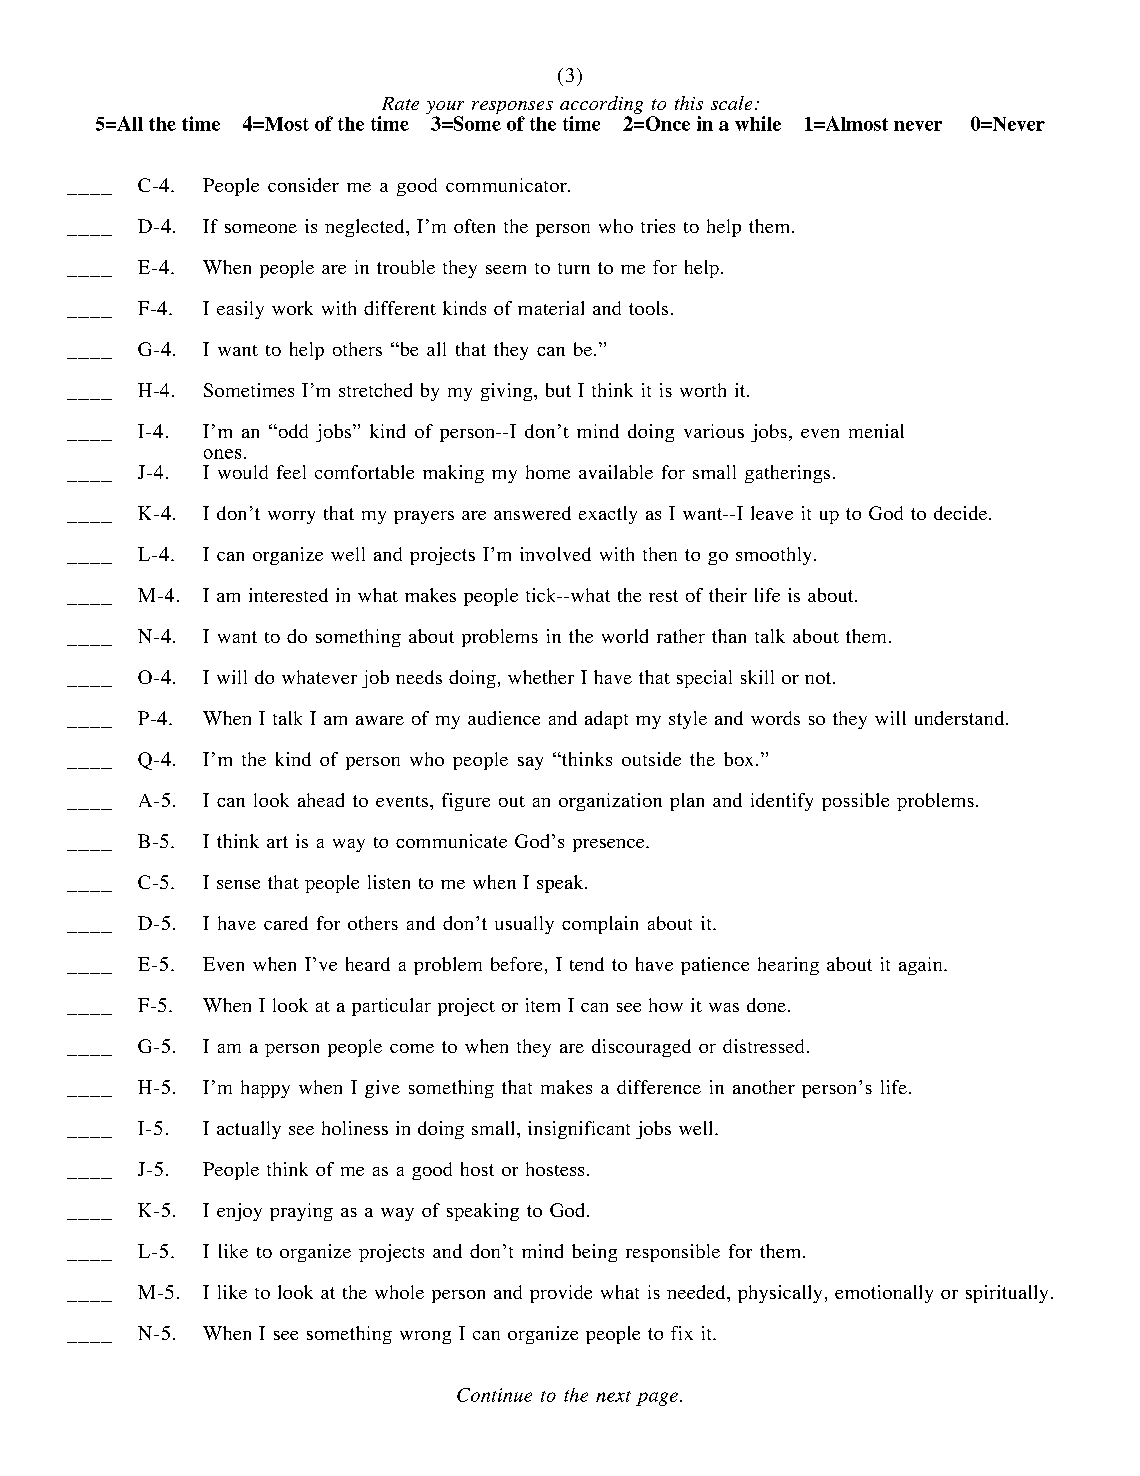 The image size is (1140, 1476). What do you see at coordinates (321, 800) in the screenshot?
I see `ahead` at bounding box center [321, 800].
